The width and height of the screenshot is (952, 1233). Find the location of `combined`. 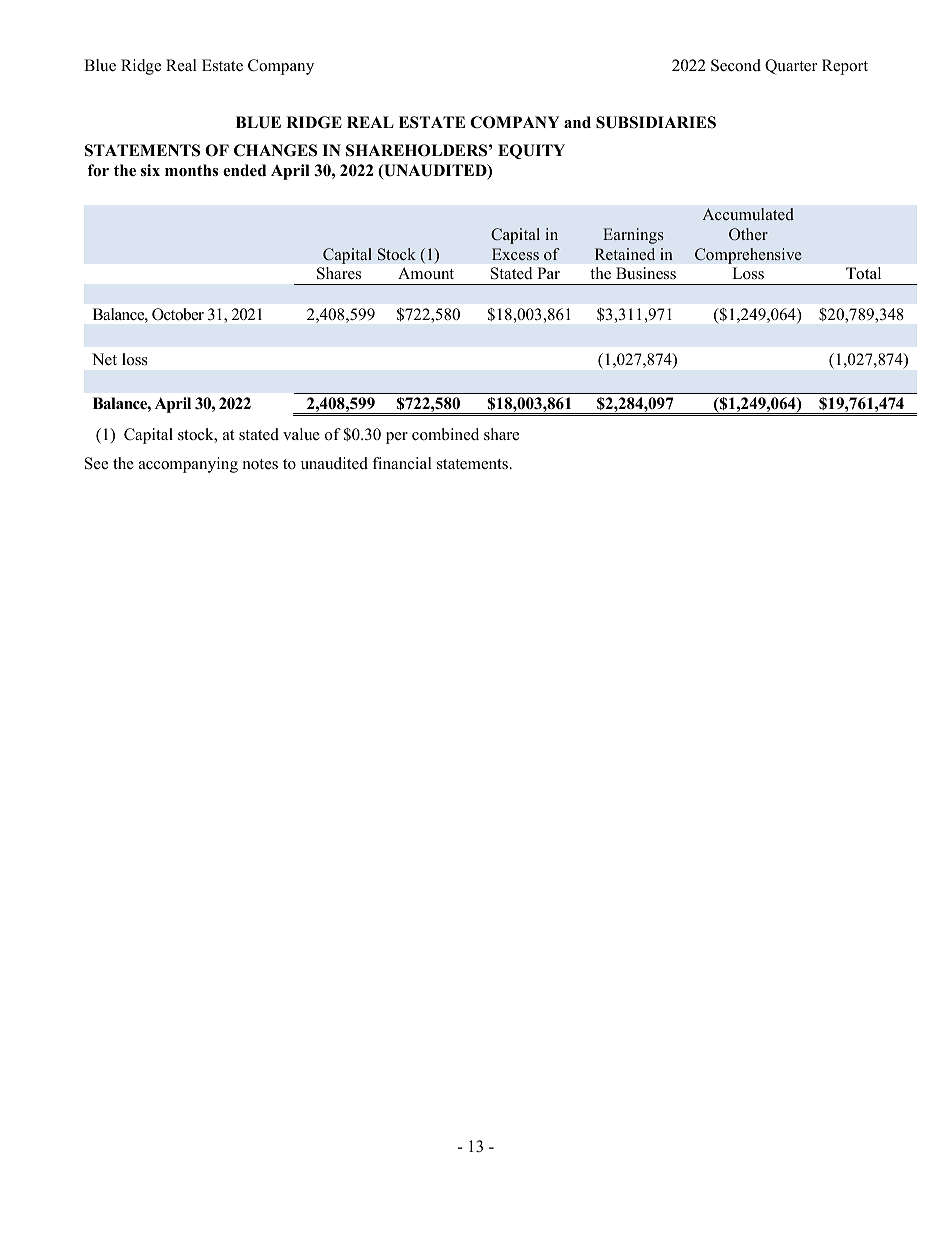

combined is located at coordinates (445, 434).
